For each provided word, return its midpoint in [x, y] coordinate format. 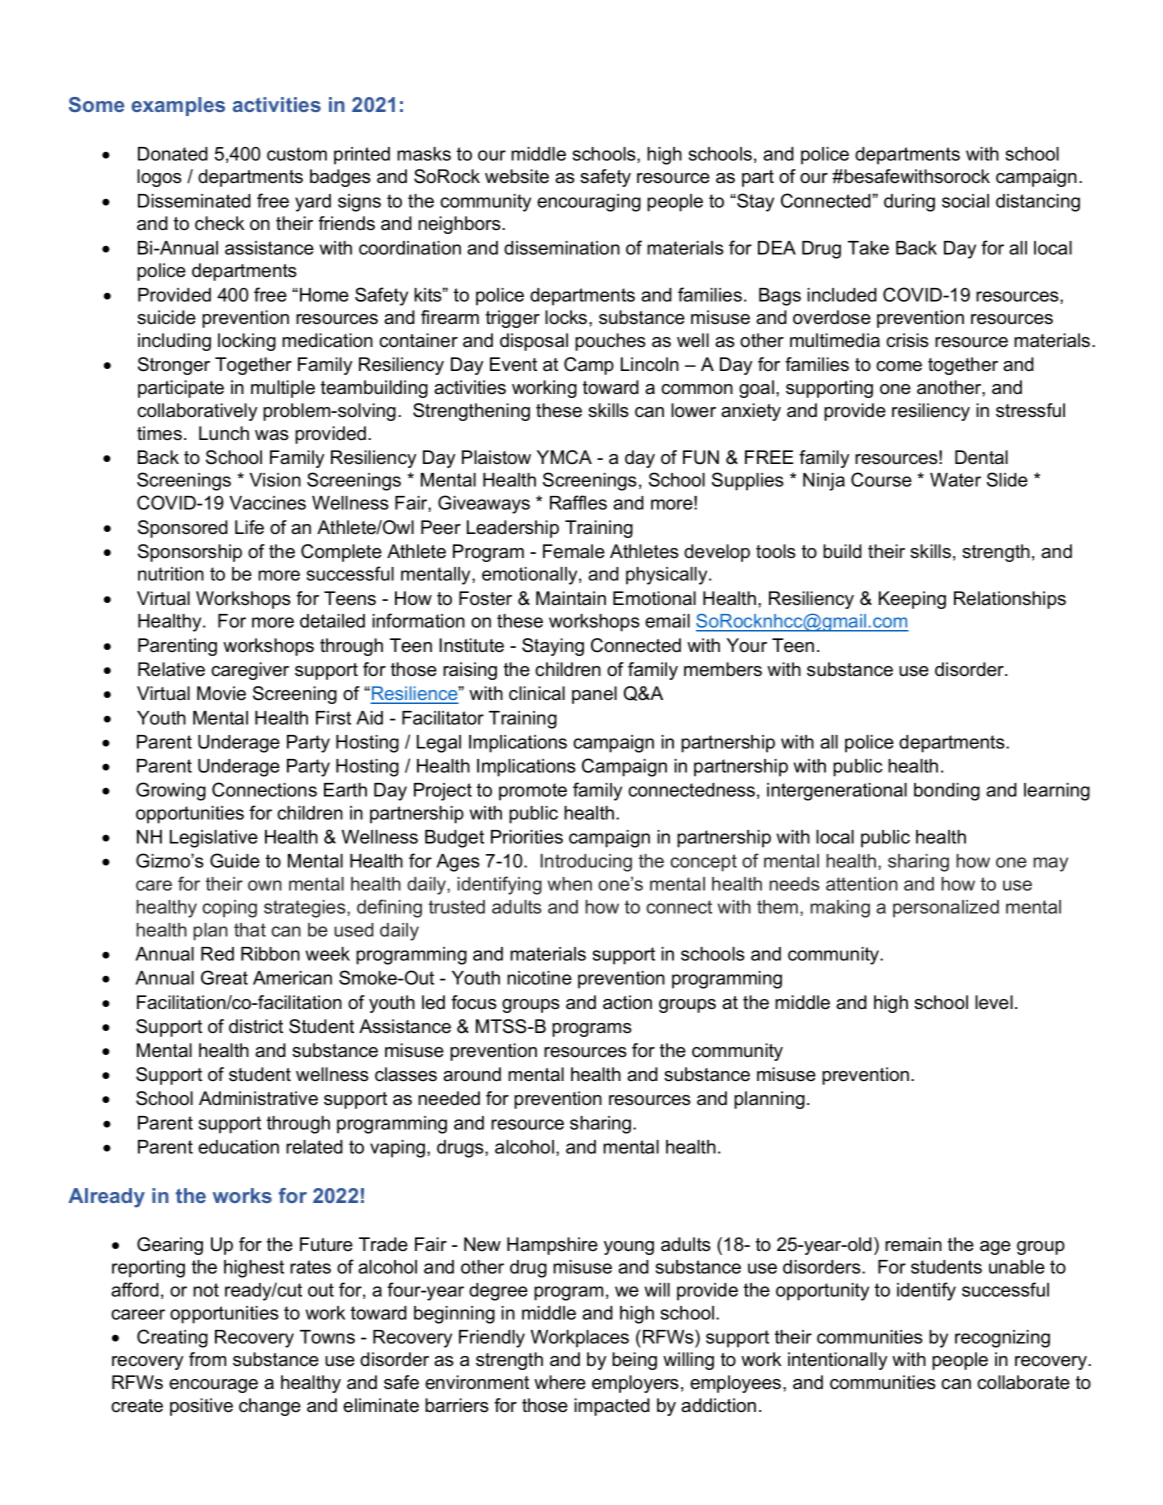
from [207, 1359]
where [560, 1382]
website [517, 176]
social [965, 201]
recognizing [1002, 1339]
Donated [173, 154]
